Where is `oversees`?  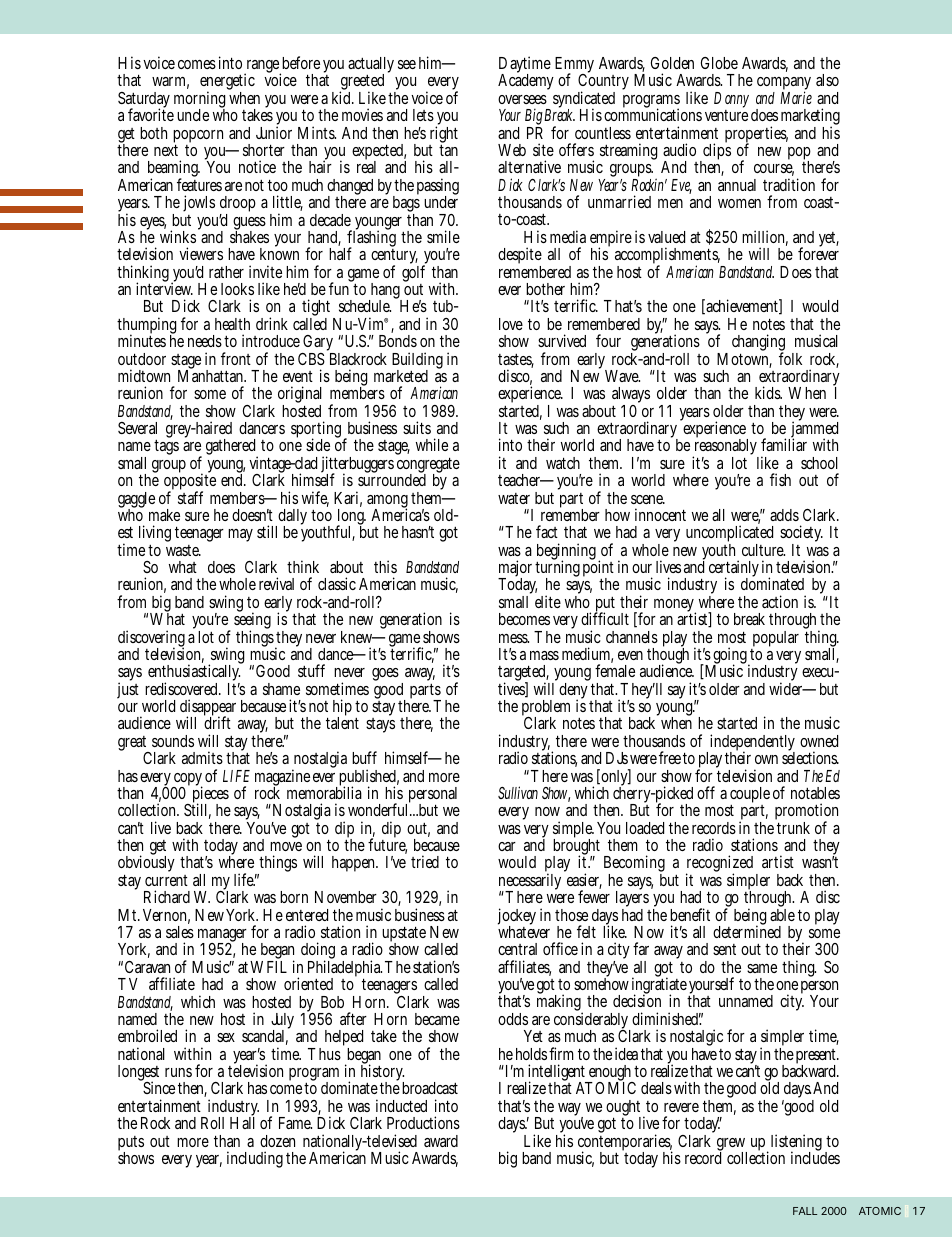
oversees is located at coordinates (522, 99).
